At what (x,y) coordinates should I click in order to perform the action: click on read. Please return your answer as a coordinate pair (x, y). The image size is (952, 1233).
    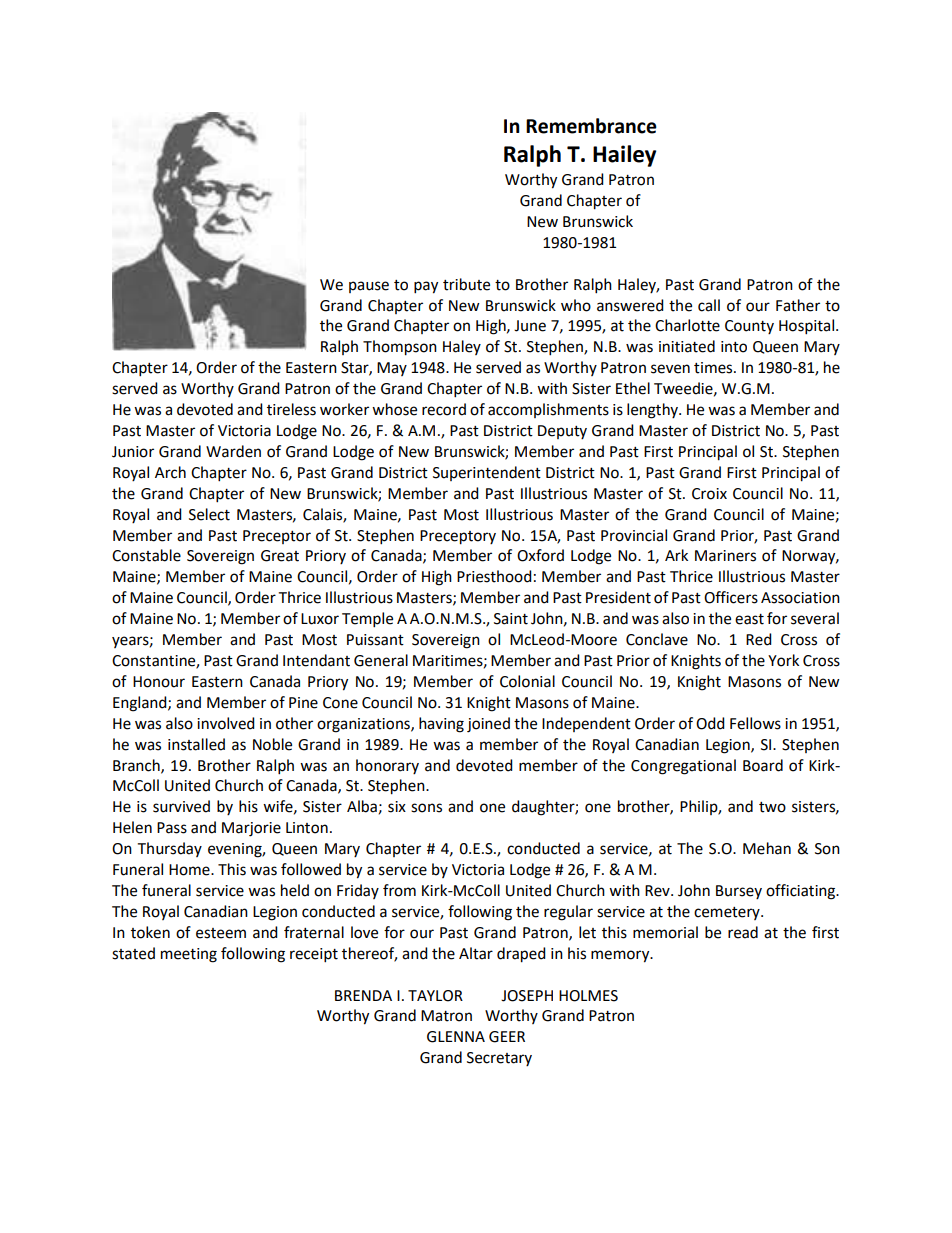
    Looking at the image, I should click on (743, 932).
